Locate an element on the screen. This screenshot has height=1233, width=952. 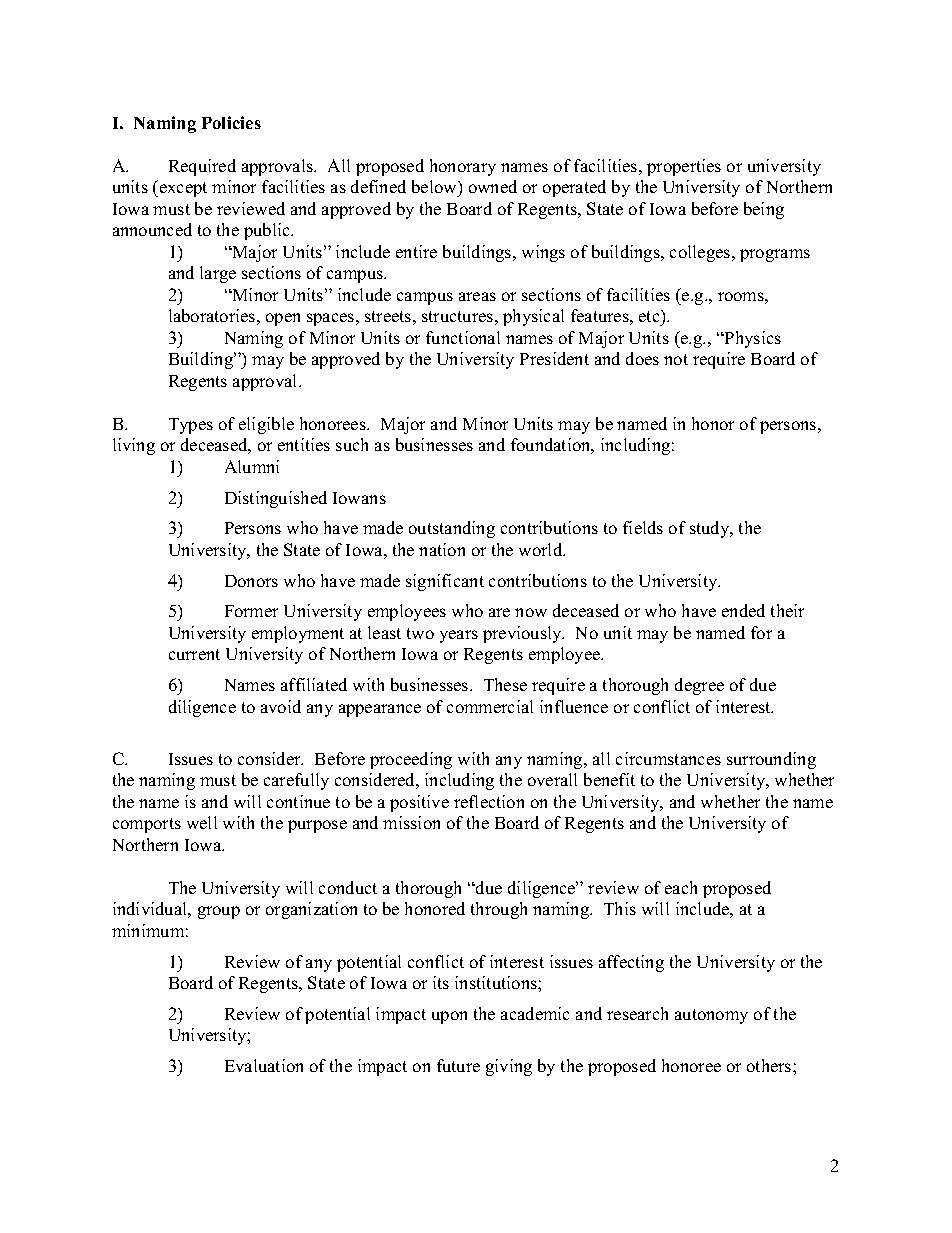
properties is located at coordinates (684, 167).
